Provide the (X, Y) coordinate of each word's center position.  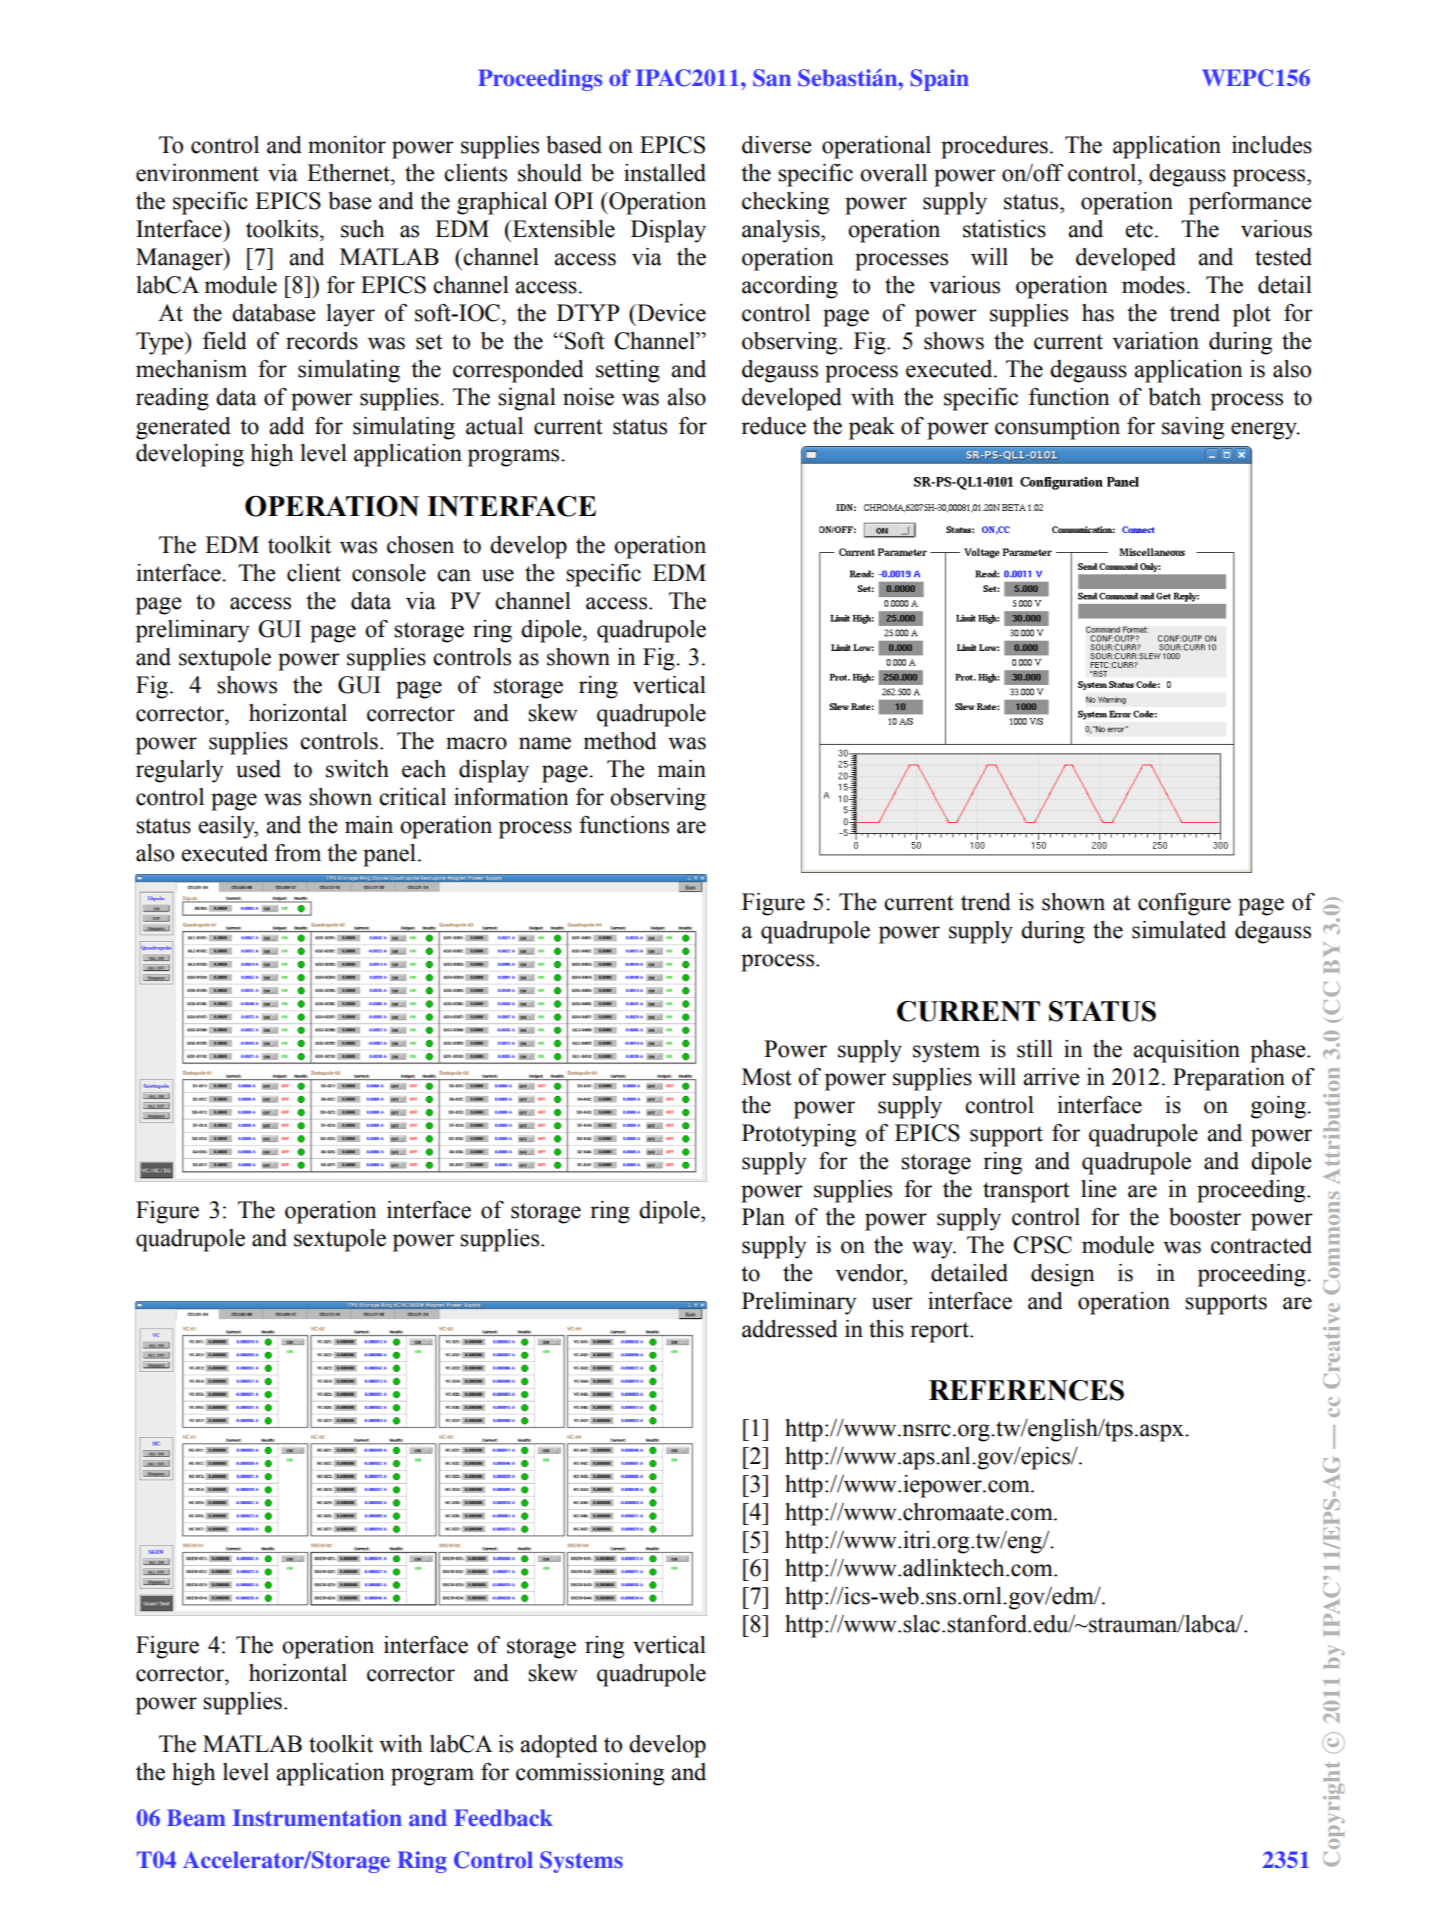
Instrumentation (317, 1817)
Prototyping (799, 1135)
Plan (763, 1217)
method (620, 741)
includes (1272, 145)
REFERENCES (1026, 1390)
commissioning (590, 1774)
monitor (347, 145)
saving (1193, 428)
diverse (777, 145)
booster (1205, 1217)
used (258, 769)
